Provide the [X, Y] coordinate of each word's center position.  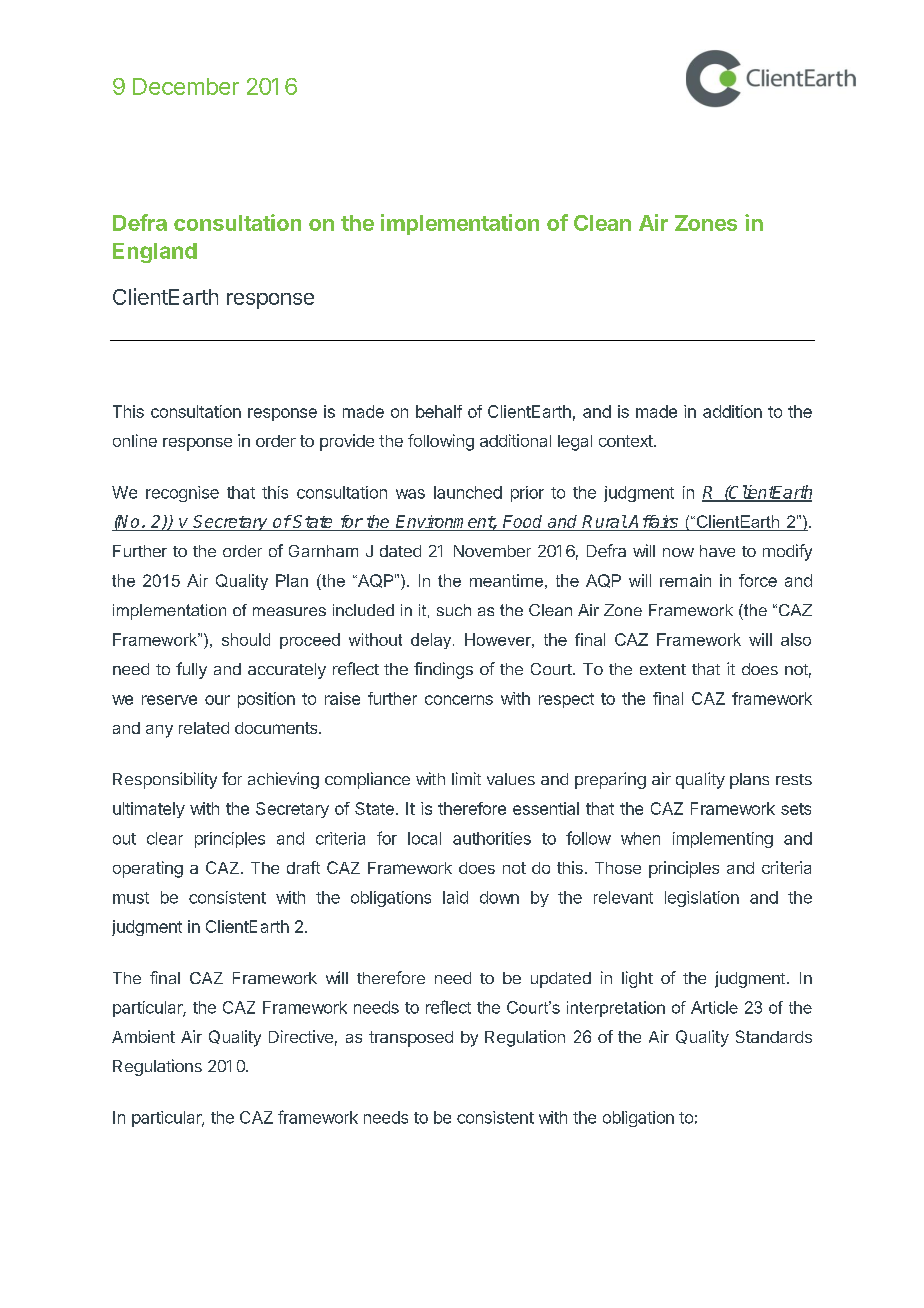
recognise [182, 494]
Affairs [654, 523]
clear [165, 838]
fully [191, 670]
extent [663, 669]
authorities [492, 838]
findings [443, 670]
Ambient [143, 1036]
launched [468, 492]
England [155, 253]
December [186, 86]
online [135, 440]
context [627, 441]
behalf [439, 411]
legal [575, 443]
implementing [723, 840]
